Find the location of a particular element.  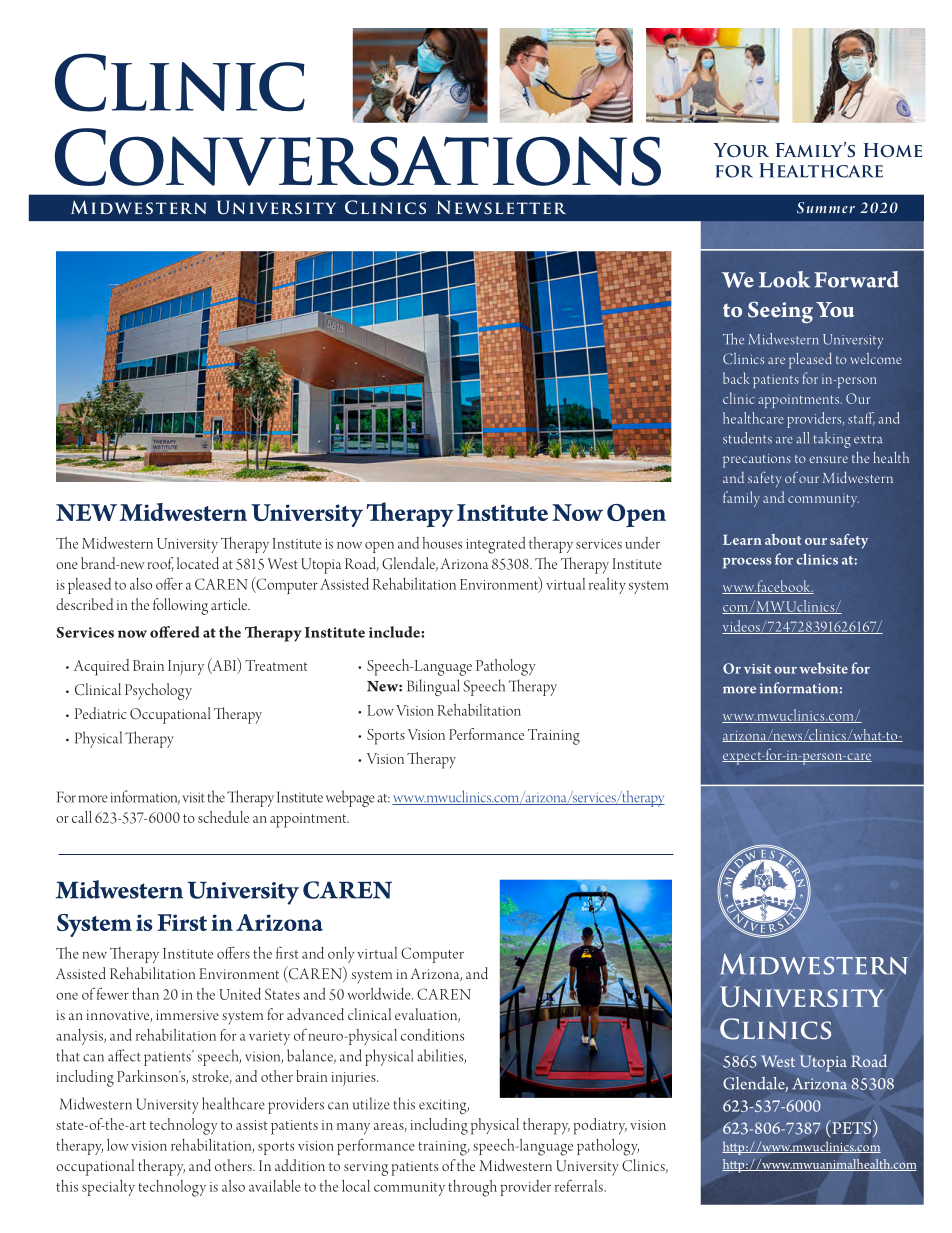

PETS is located at coordinates (852, 1128).
